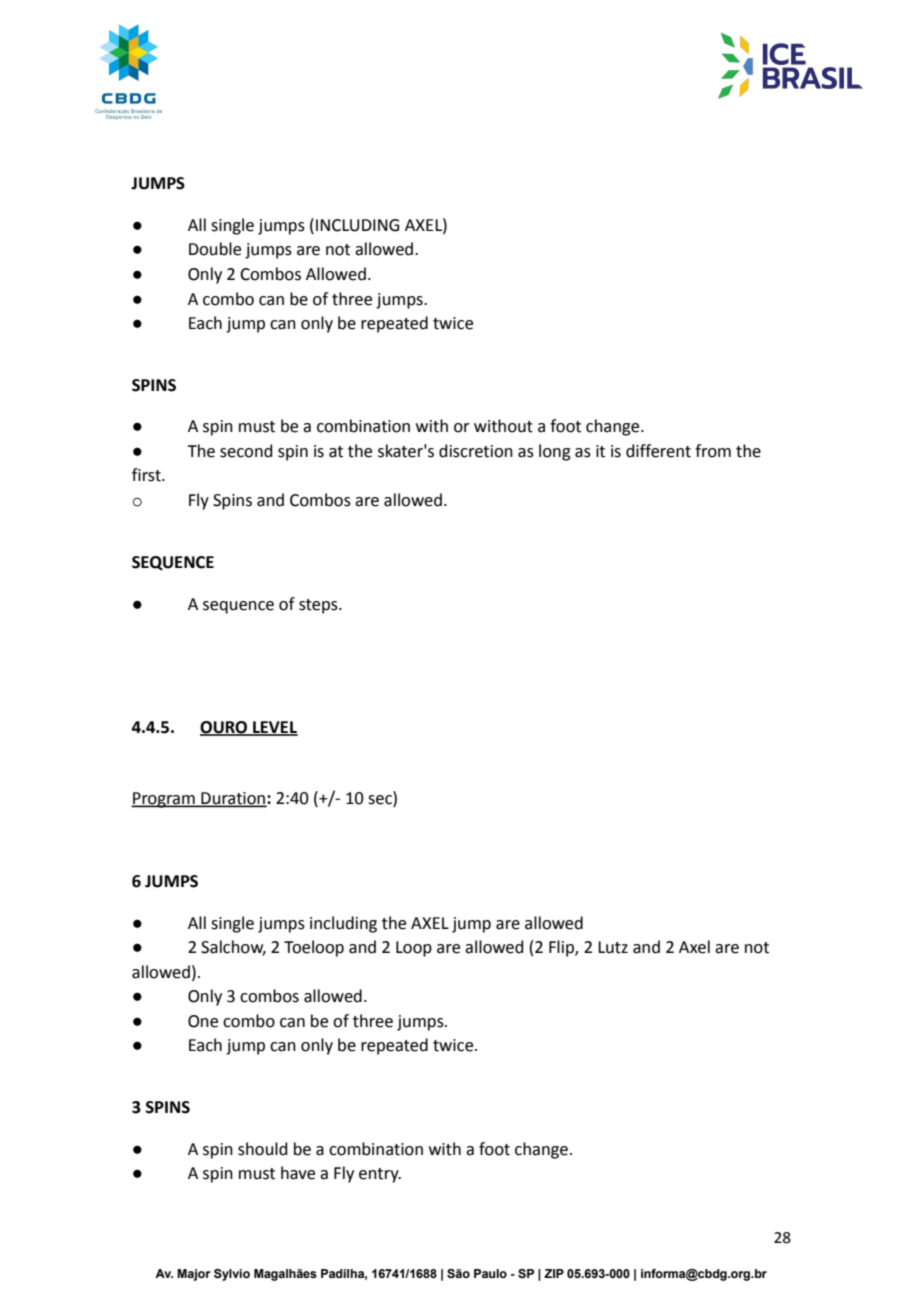 The image size is (924, 1307). What do you see at coordinates (233, 799) in the image?
I see `Duration` at bounding box center [233, 799].
